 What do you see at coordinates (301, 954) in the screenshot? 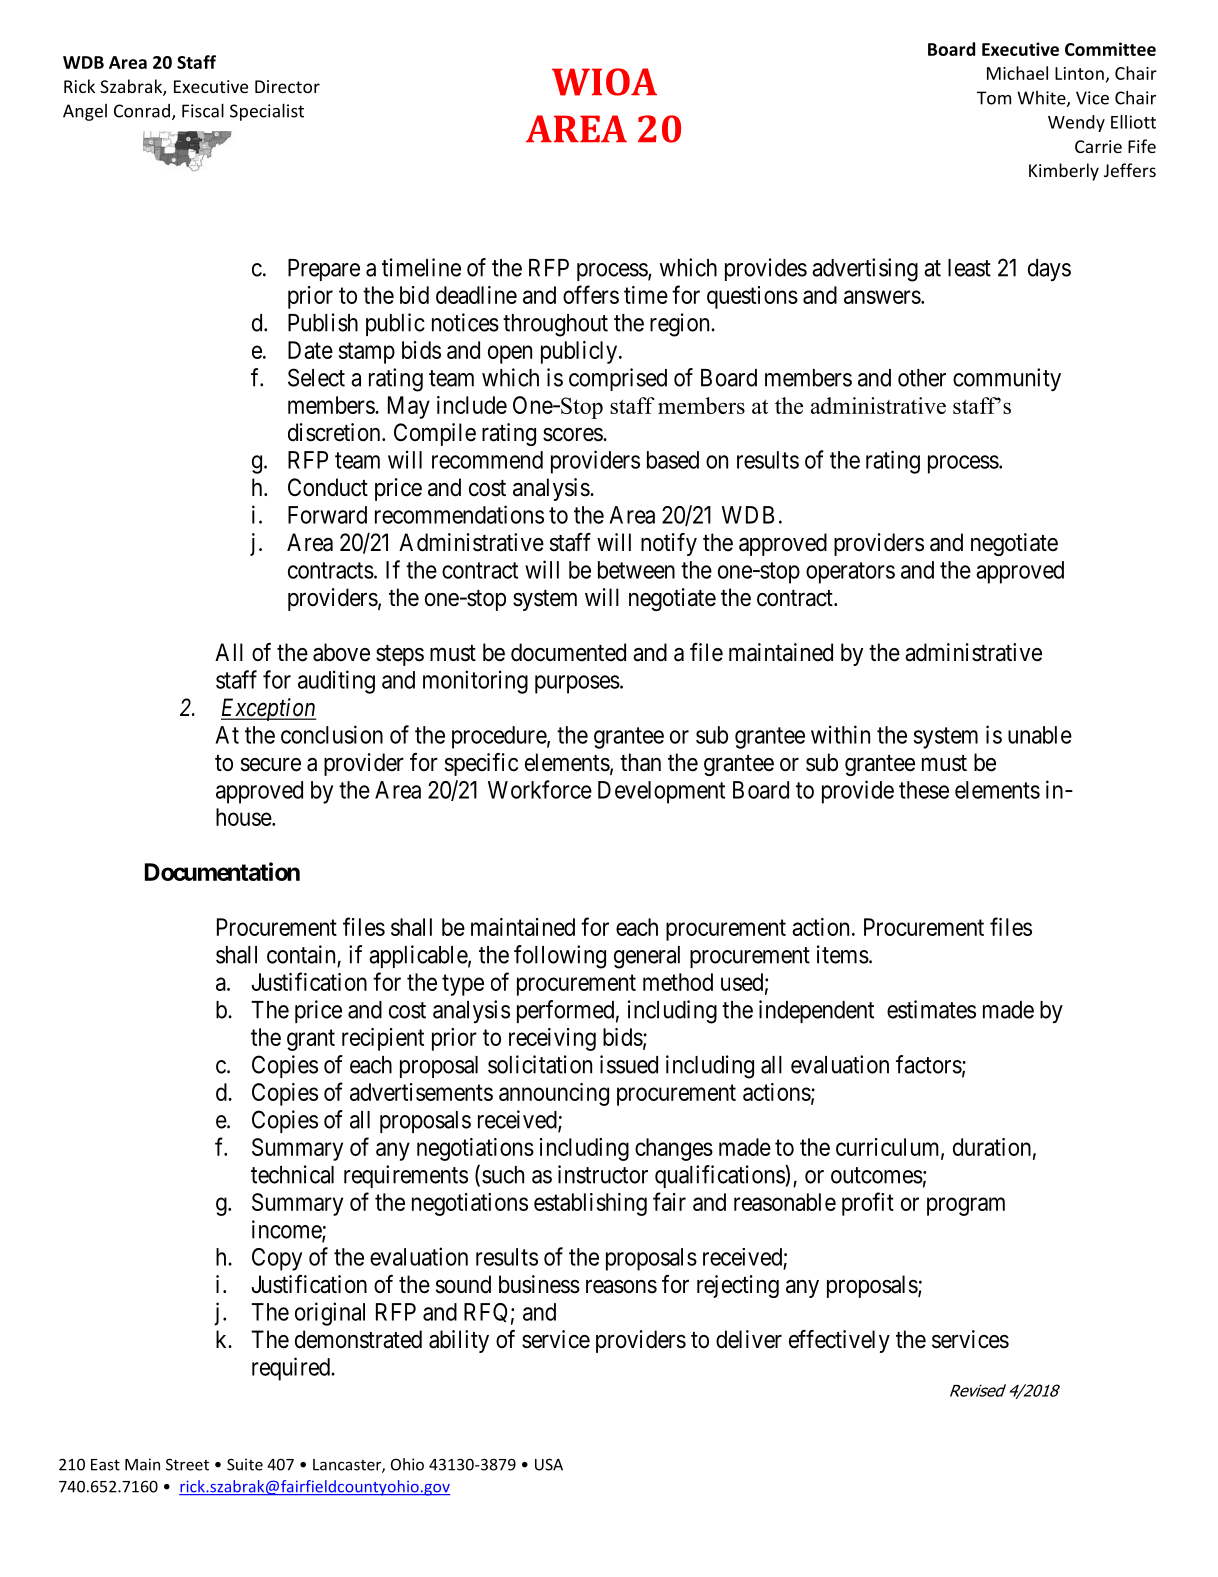
I see `contain` at bounding box center [301, 954].
